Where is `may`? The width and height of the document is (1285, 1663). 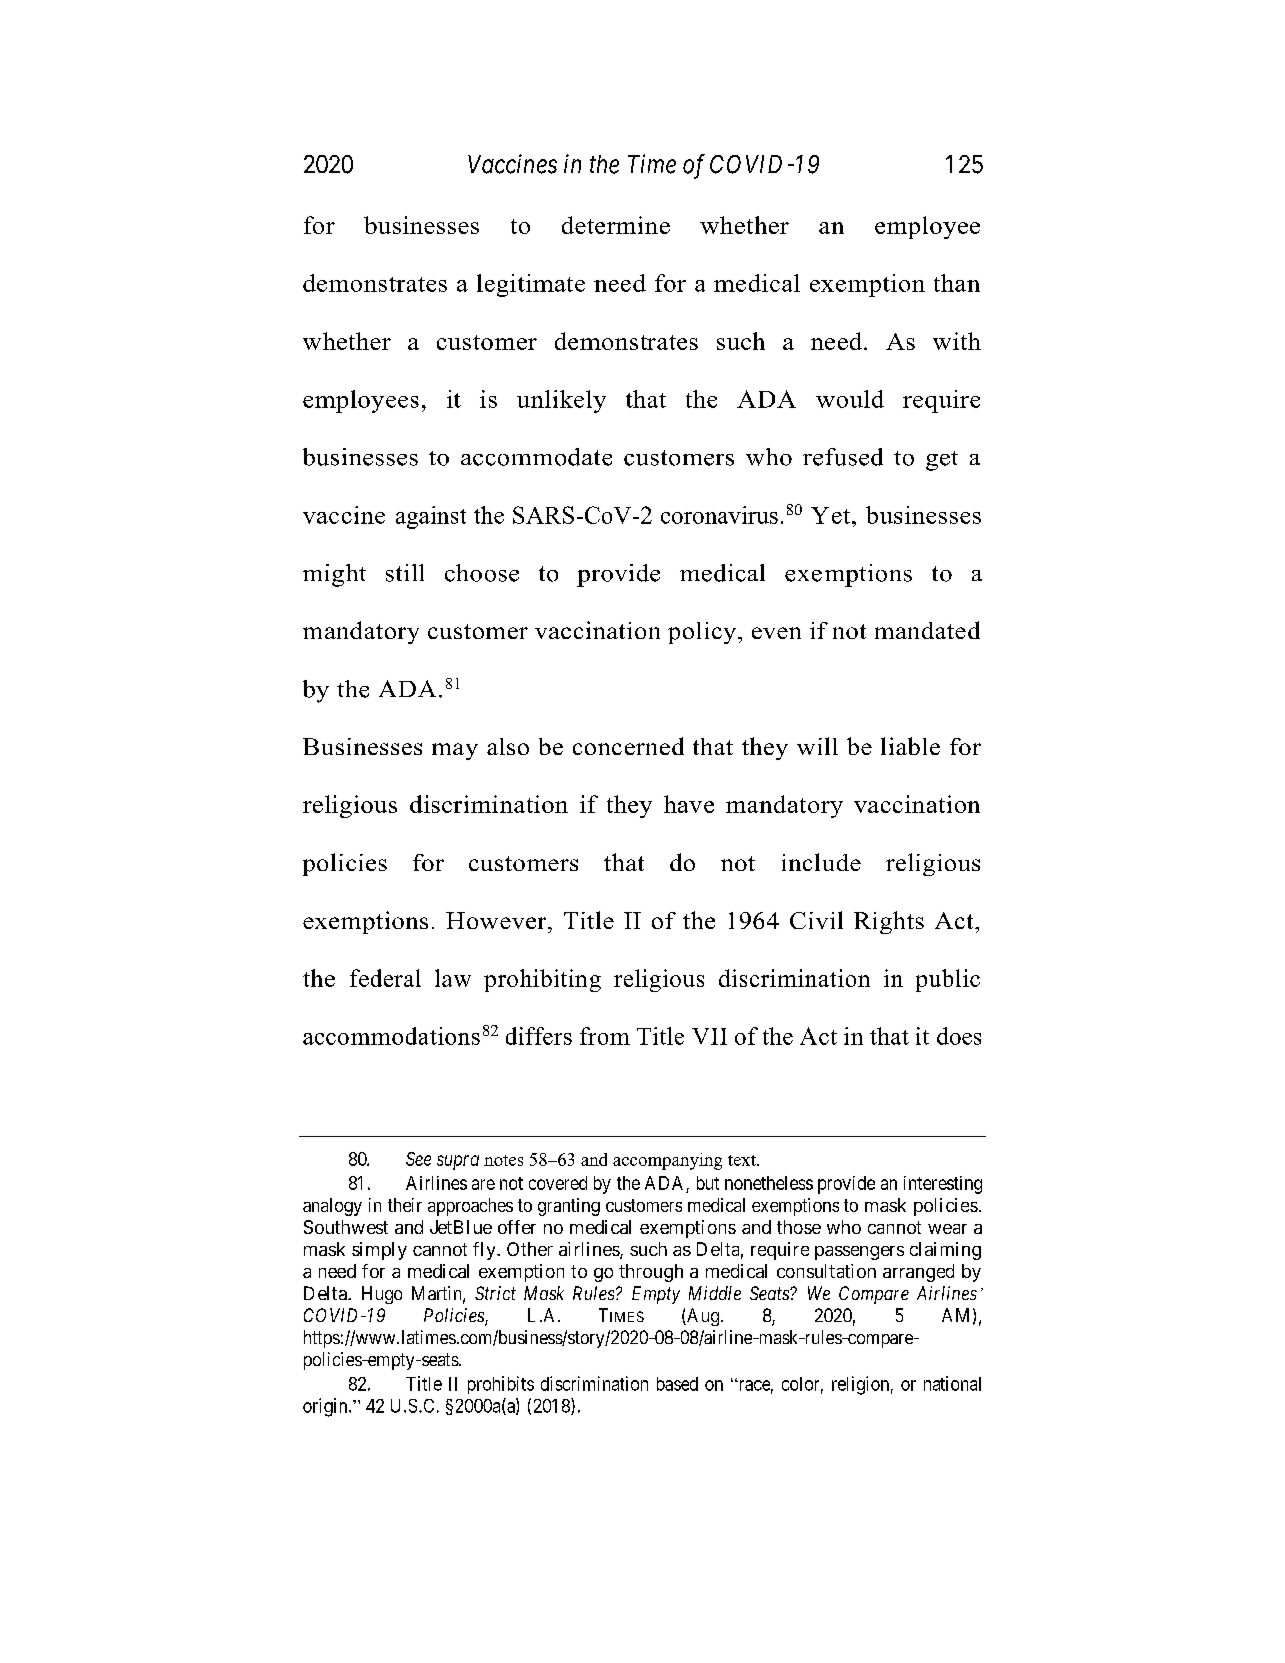 may is located at coordinates (455, 751).
